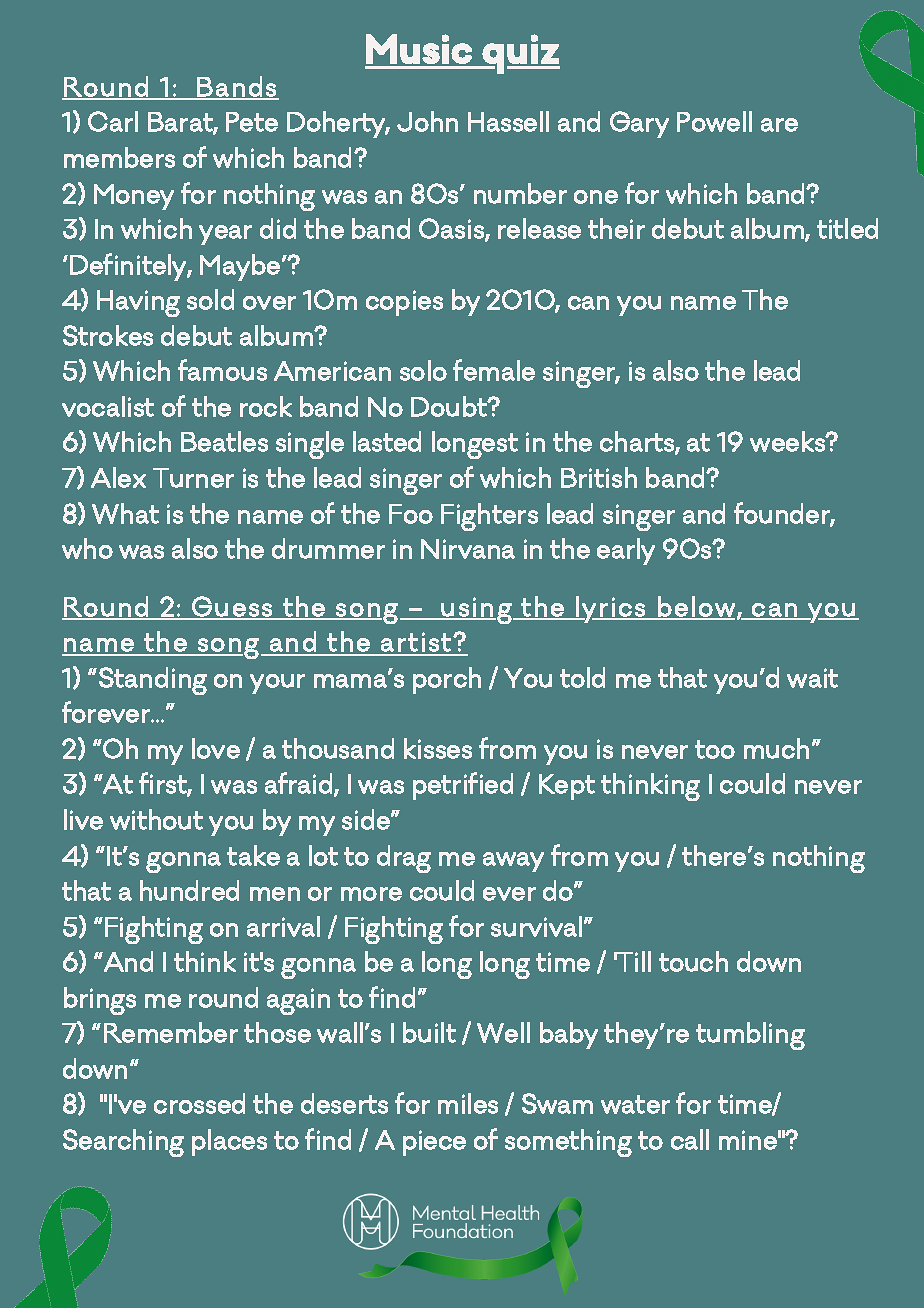  Describe the element at coordinates (695, 607) in the page. I see `below` at that location.
